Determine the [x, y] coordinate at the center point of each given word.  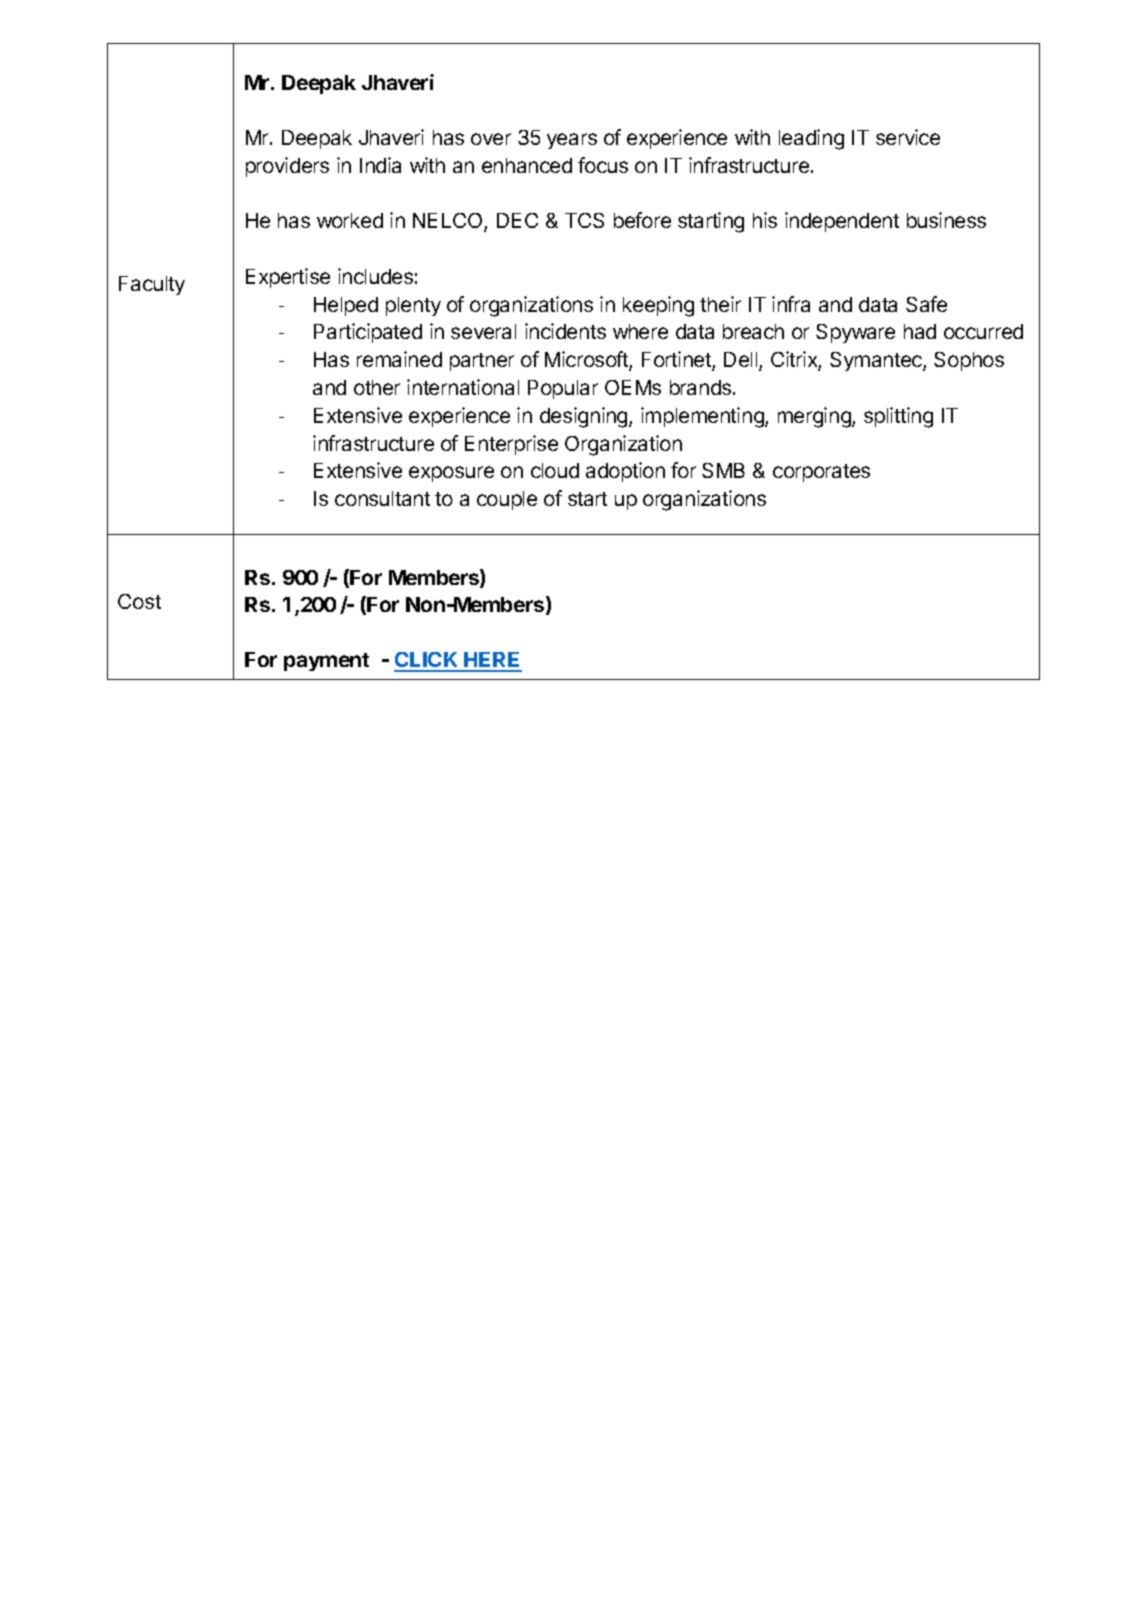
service [908, 137]
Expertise [288, 278]
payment [326, 662]
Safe [926, 304]
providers [287, 167]
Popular [563, 389]
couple [507, 500]
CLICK [427, 661]
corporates [821, 473]
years [572, 141]
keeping [658, 306]
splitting [898, 417]
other [377, 387]
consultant [382, 498]
